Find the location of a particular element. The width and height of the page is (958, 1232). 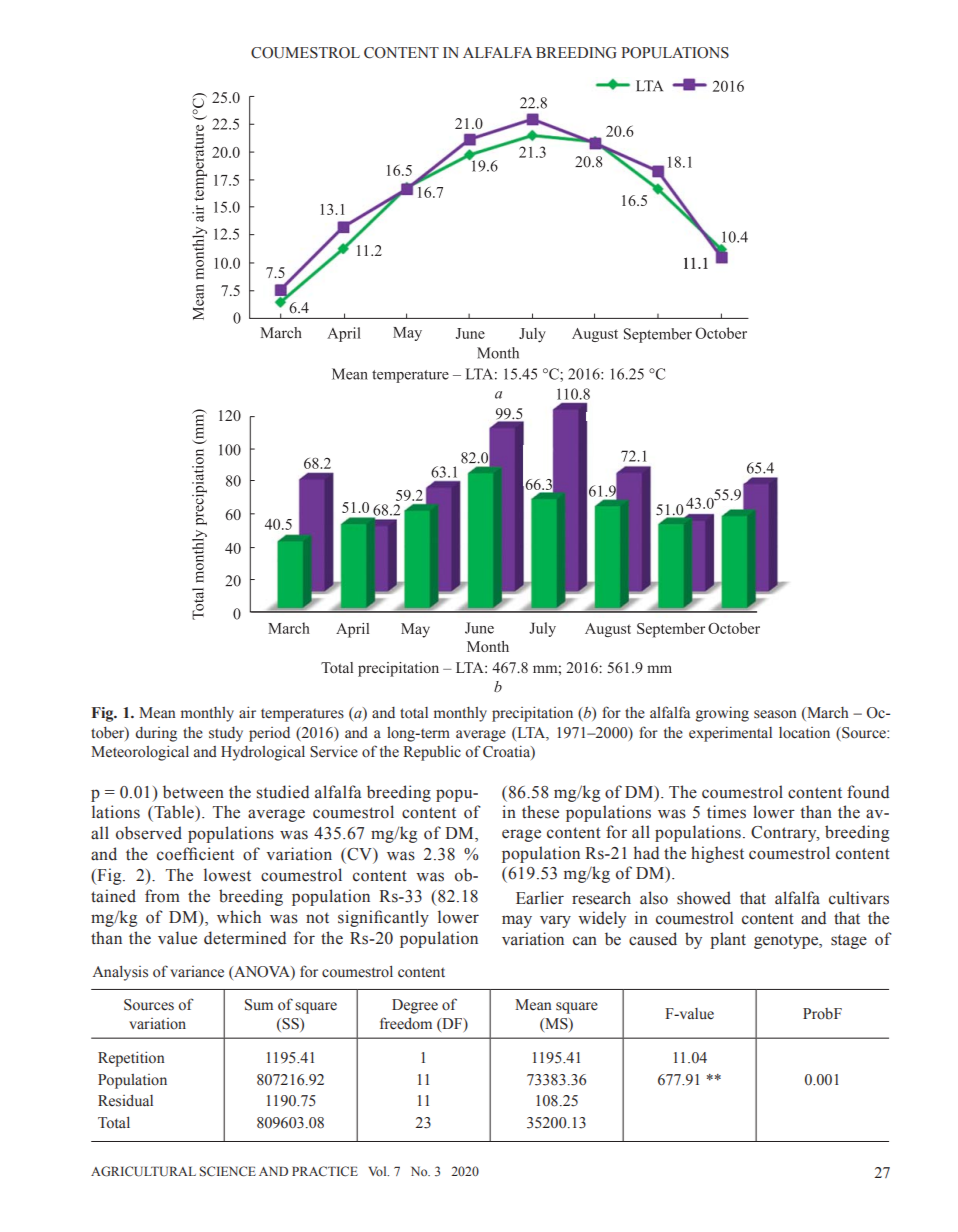

study is located at coordinates (226, 734).
